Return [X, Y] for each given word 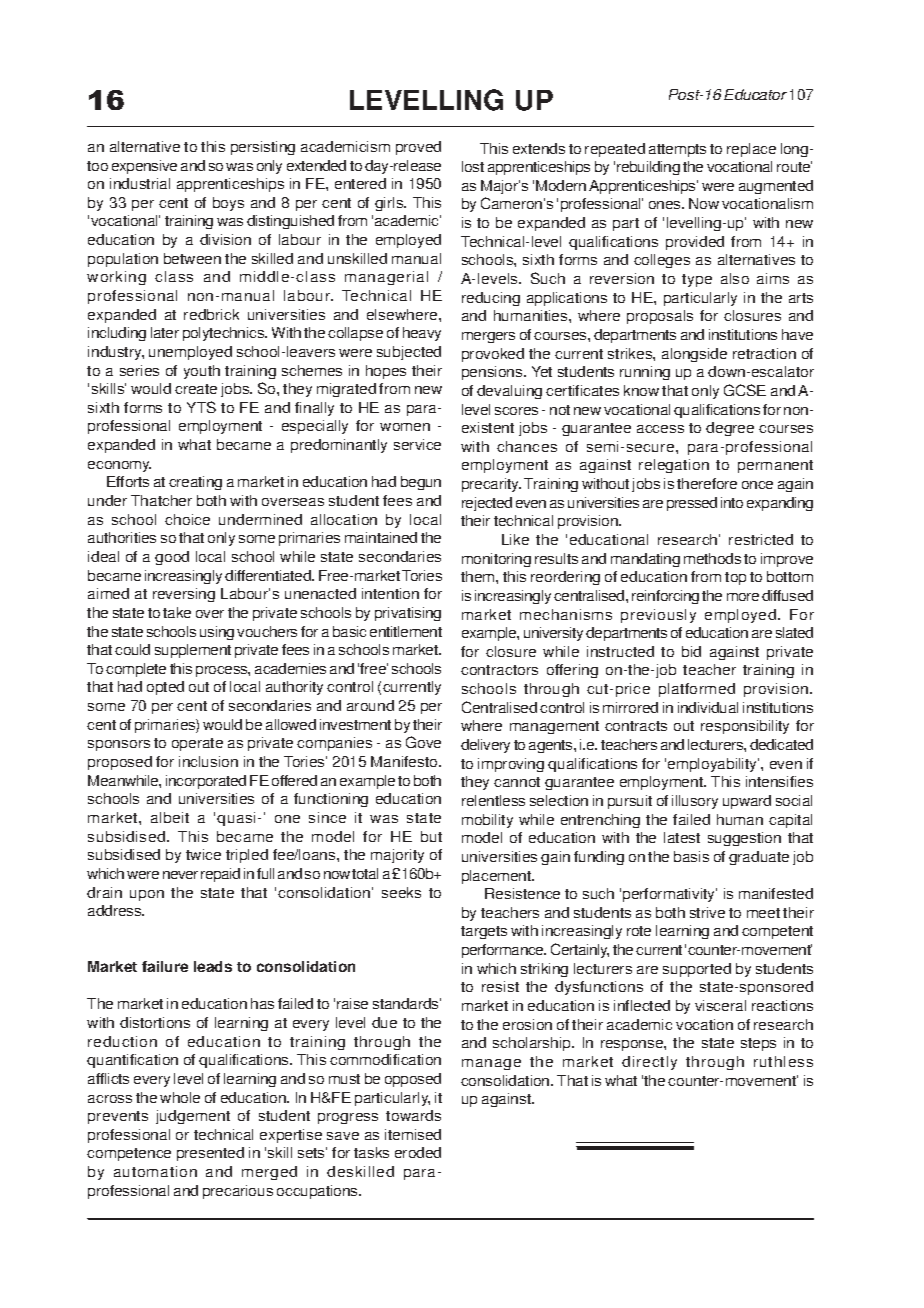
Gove [423, 742]
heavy [422, 334]
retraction [764, 353]
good [172, 558]
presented [210, 1154]
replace [751, 150]
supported [697, 970]
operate [197, 744]
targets [484, 932]
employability [713, 765]
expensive [144, 167]
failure [165, 966]
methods [712, 558]
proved [418, 148]
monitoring [496, 560]
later [165, 332]
